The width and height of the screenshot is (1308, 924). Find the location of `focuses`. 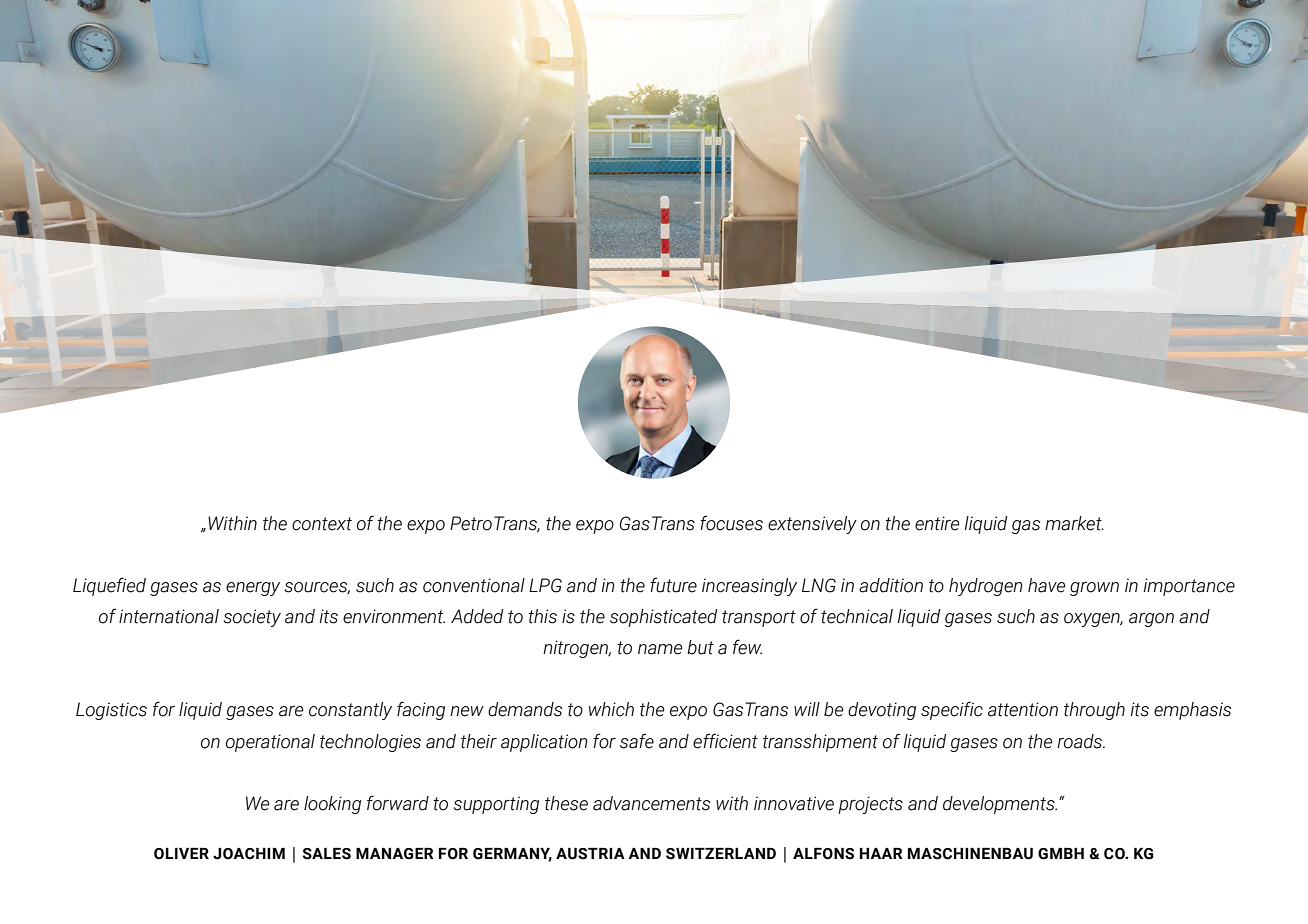

focuses is located at coordinates (731, 523).
